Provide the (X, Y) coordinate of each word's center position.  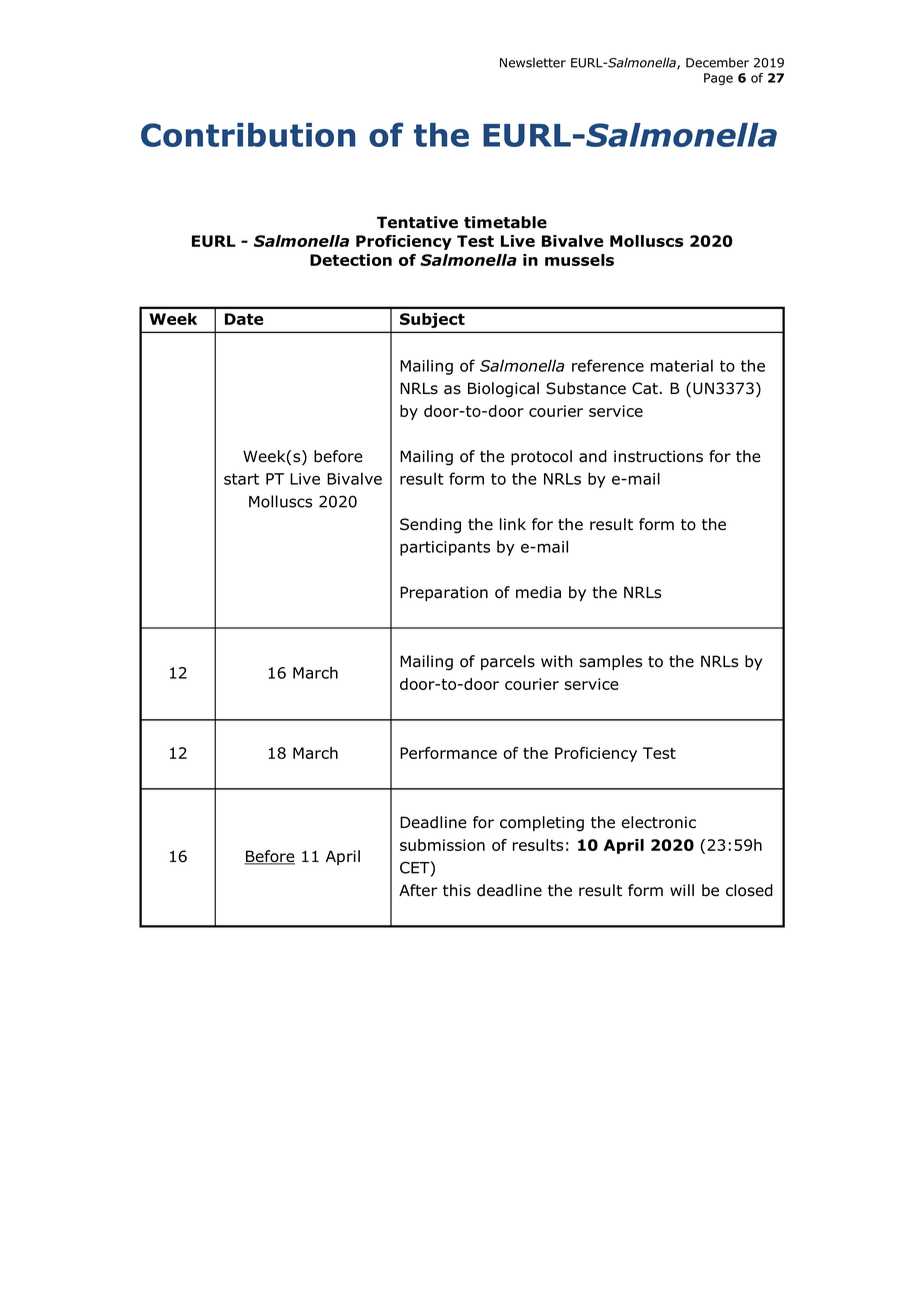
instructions (658, 456)
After (418, 890)
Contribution (248, 135)
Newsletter (533, 63)
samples (610, 662)
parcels (508, 662)
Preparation (444, 593)
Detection (351, 260)
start (241, 479)
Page (718, 79)
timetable (505, 222)
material (682, 365)
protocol (541, 457)
